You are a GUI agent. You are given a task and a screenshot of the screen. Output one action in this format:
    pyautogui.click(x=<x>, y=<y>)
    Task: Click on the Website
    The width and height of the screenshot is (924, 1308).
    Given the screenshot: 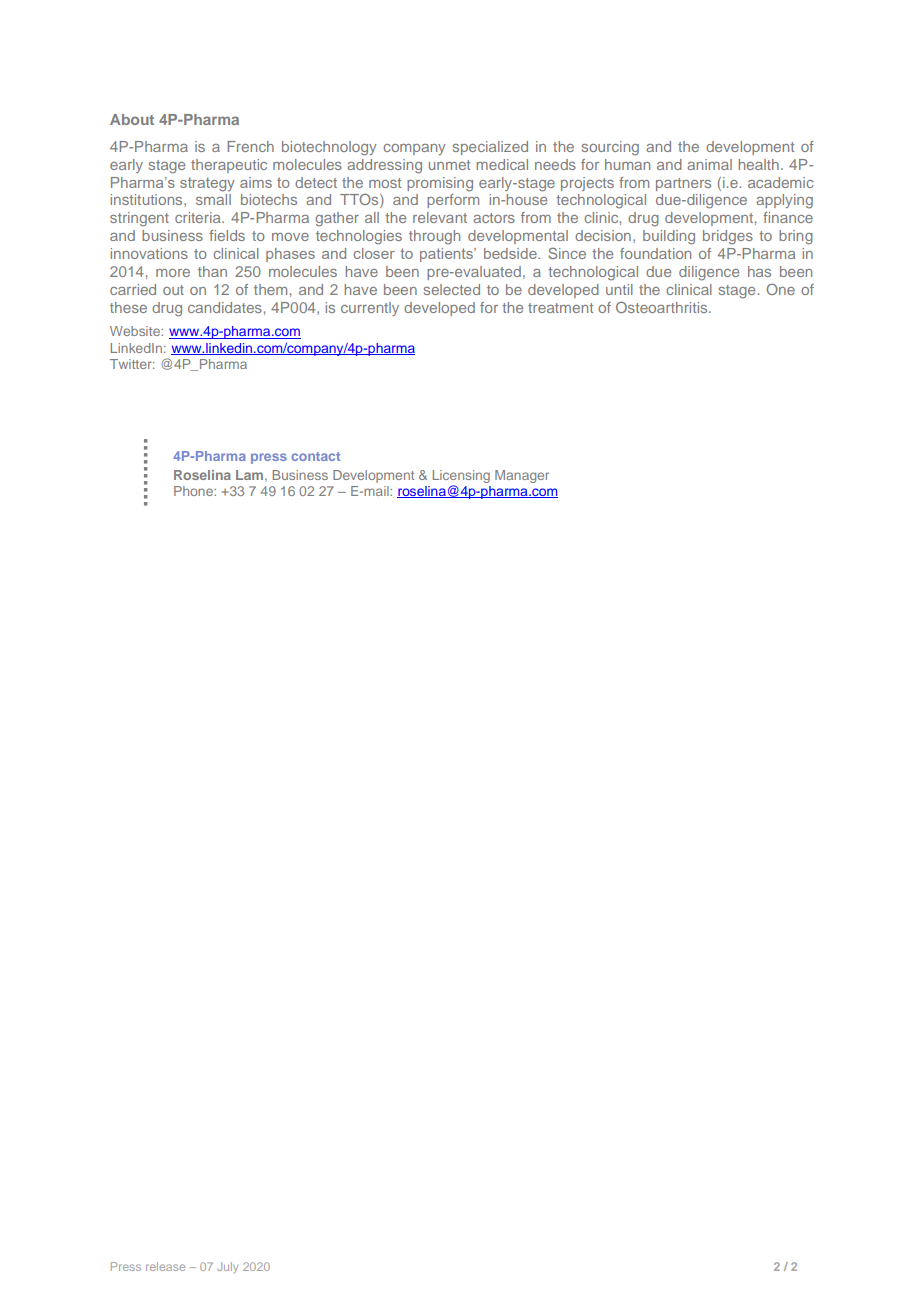 What is the action you would take?
    pyautogui.click(x=136, y=331)
